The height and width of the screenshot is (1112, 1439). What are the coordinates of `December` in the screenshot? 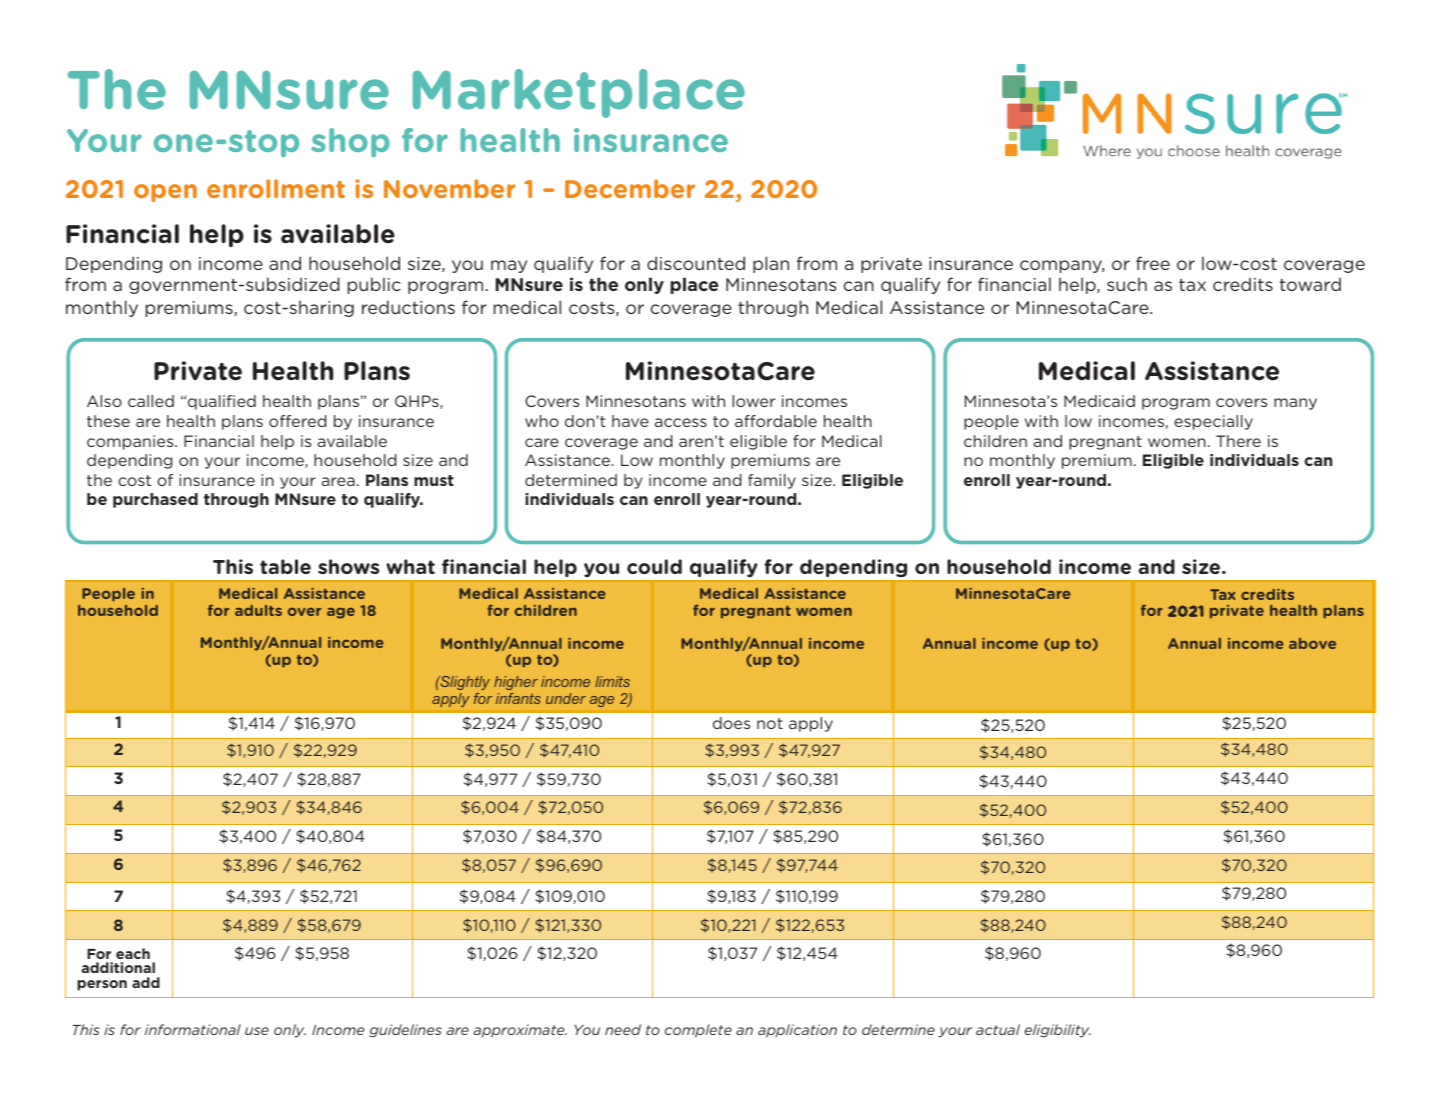 It's located at (630, 188).
